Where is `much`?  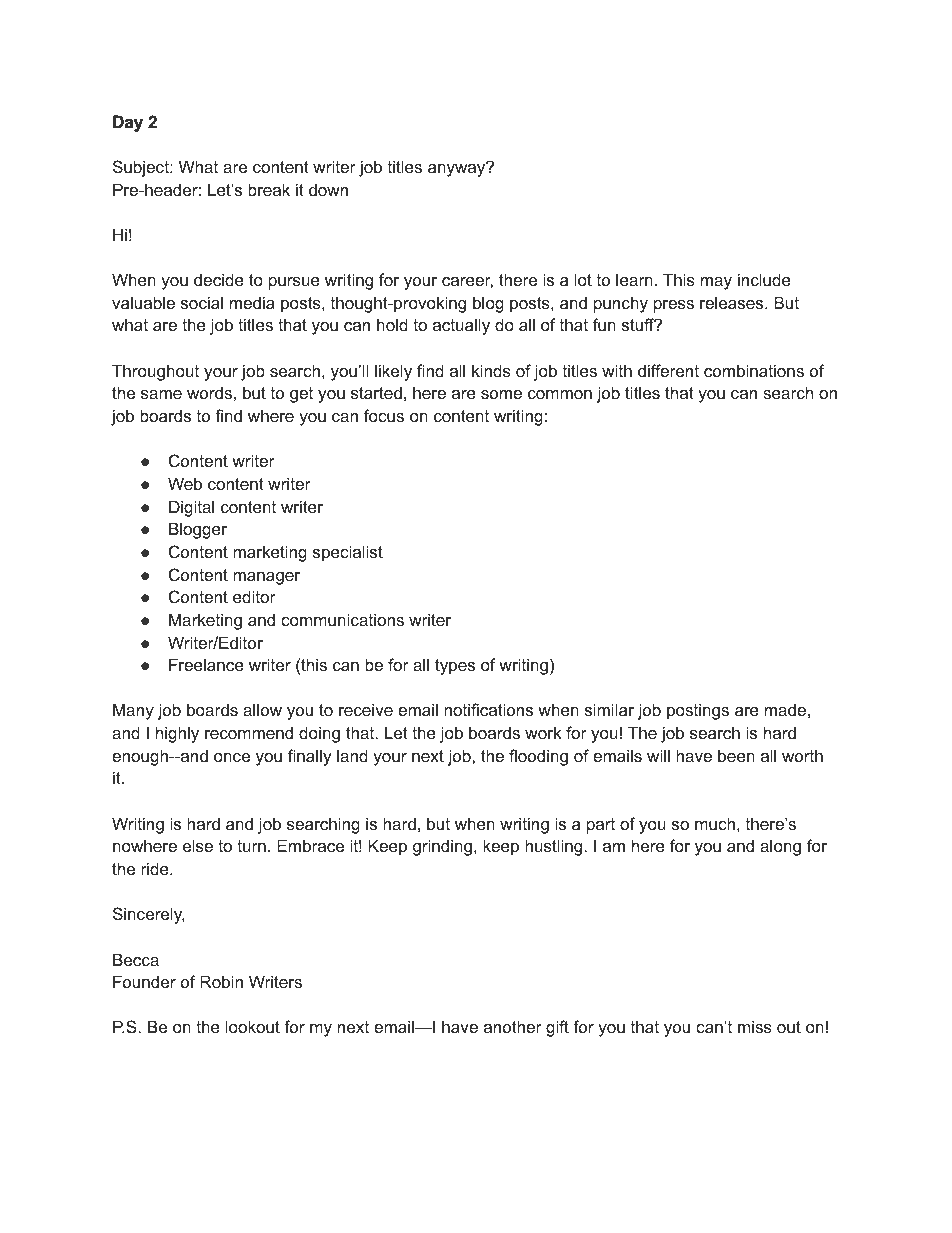 much is located at coordinates (715, 823).
